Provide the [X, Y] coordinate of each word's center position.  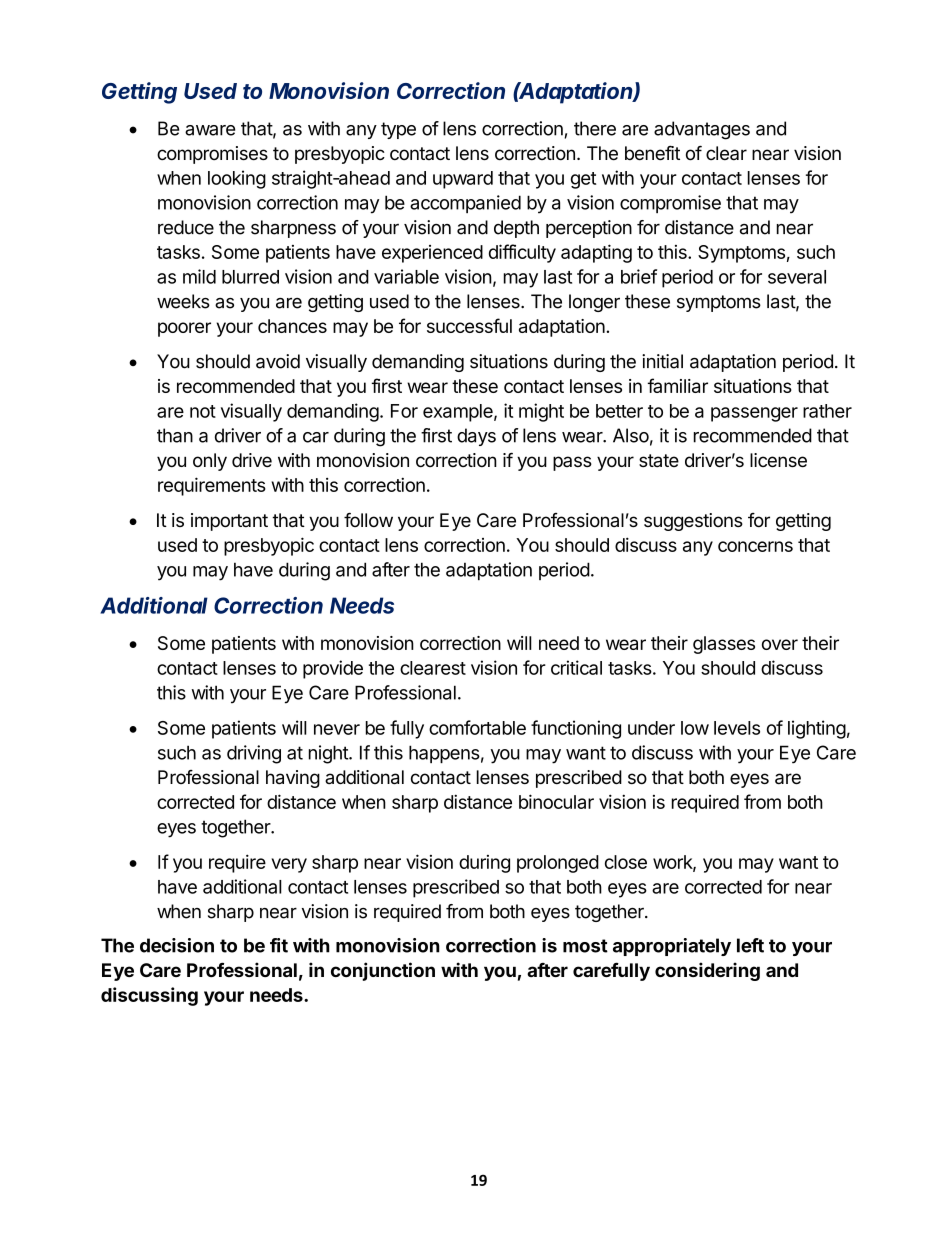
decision [177, 945]
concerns [755, 546]
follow [368, 519]
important [229, 522]
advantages [702, 130]
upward [463, 180]
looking [237, 179]
